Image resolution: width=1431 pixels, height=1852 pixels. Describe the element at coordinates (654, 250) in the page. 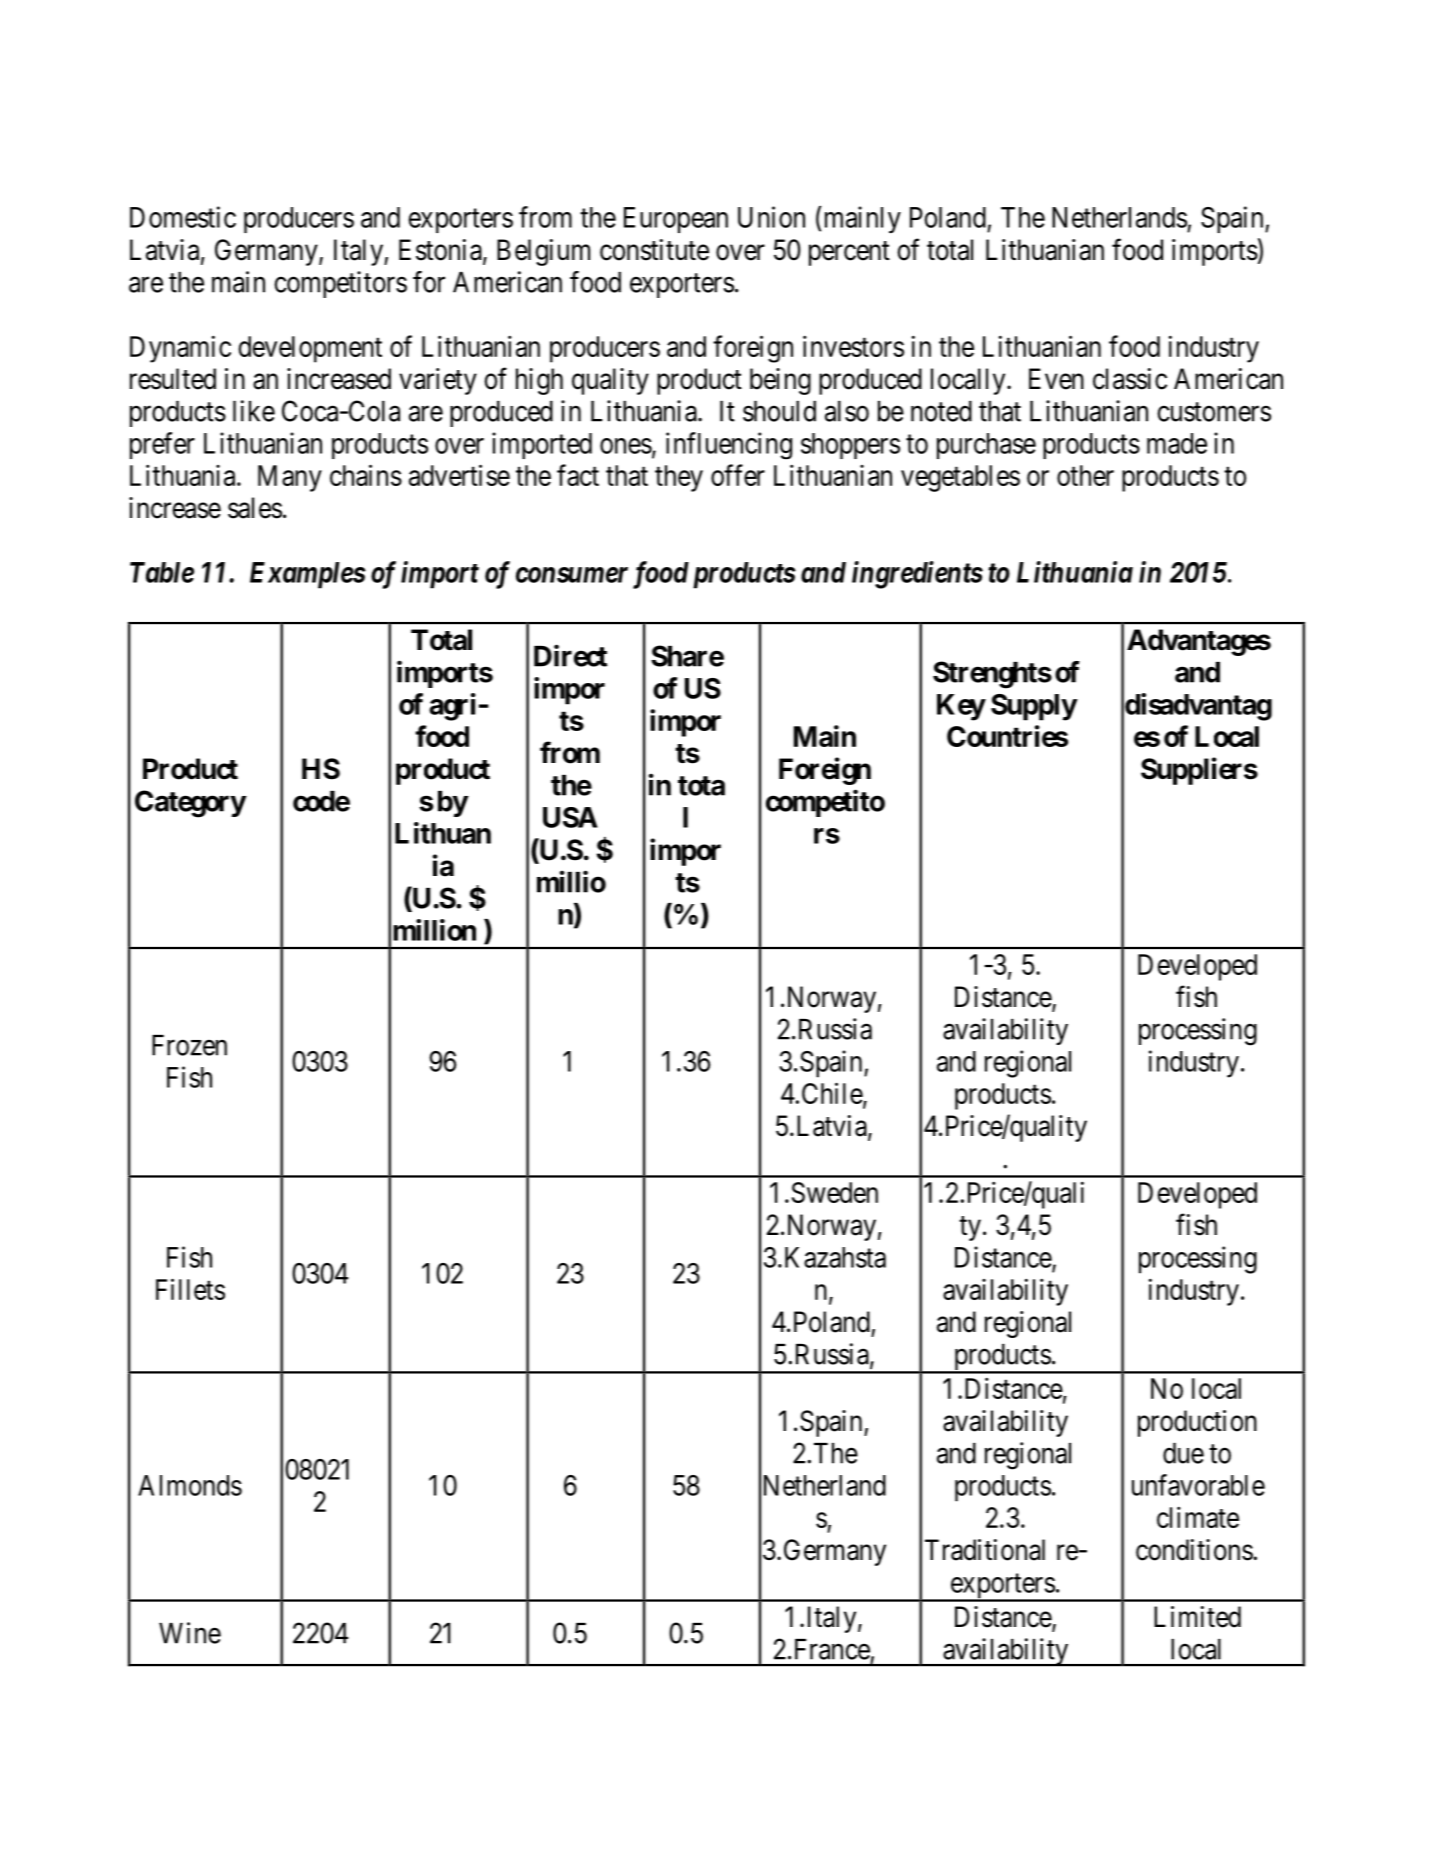

I see `constitute` at that location.
